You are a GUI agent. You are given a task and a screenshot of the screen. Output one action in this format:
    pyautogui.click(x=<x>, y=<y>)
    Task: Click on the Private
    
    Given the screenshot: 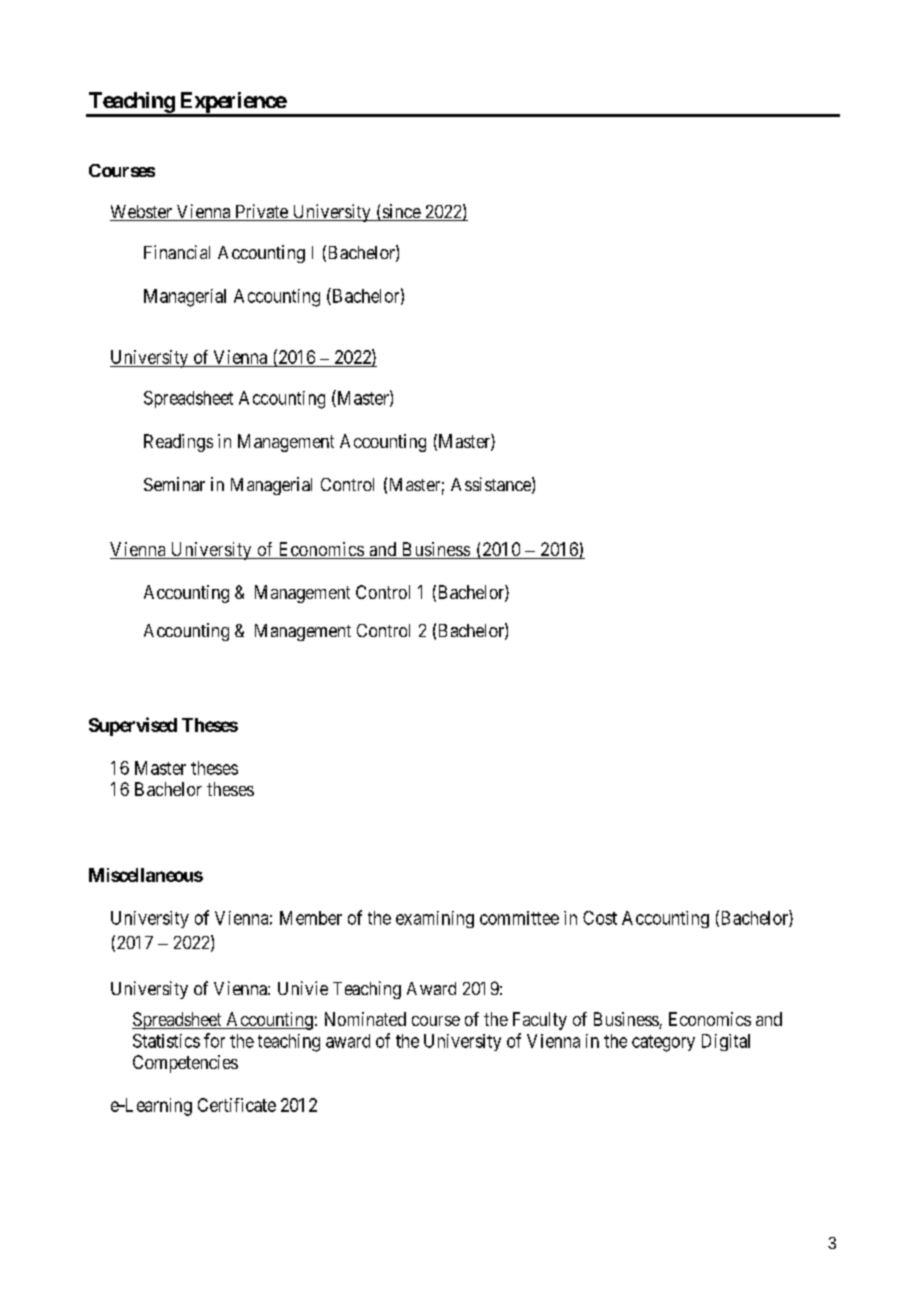 What is the action you would take?
    pyautogui.click(x=261, y=212)
